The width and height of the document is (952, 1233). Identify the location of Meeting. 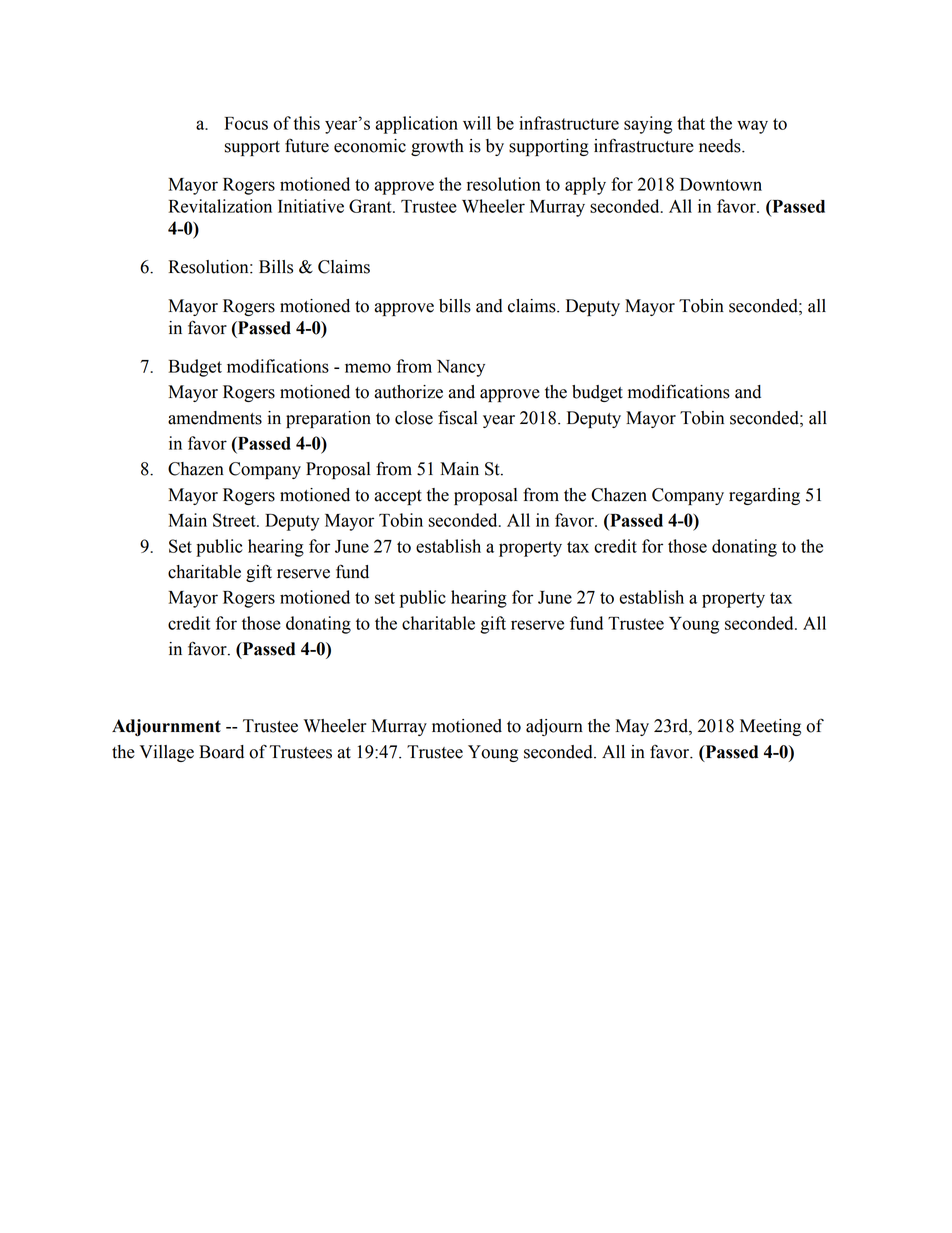
(770, 727).
